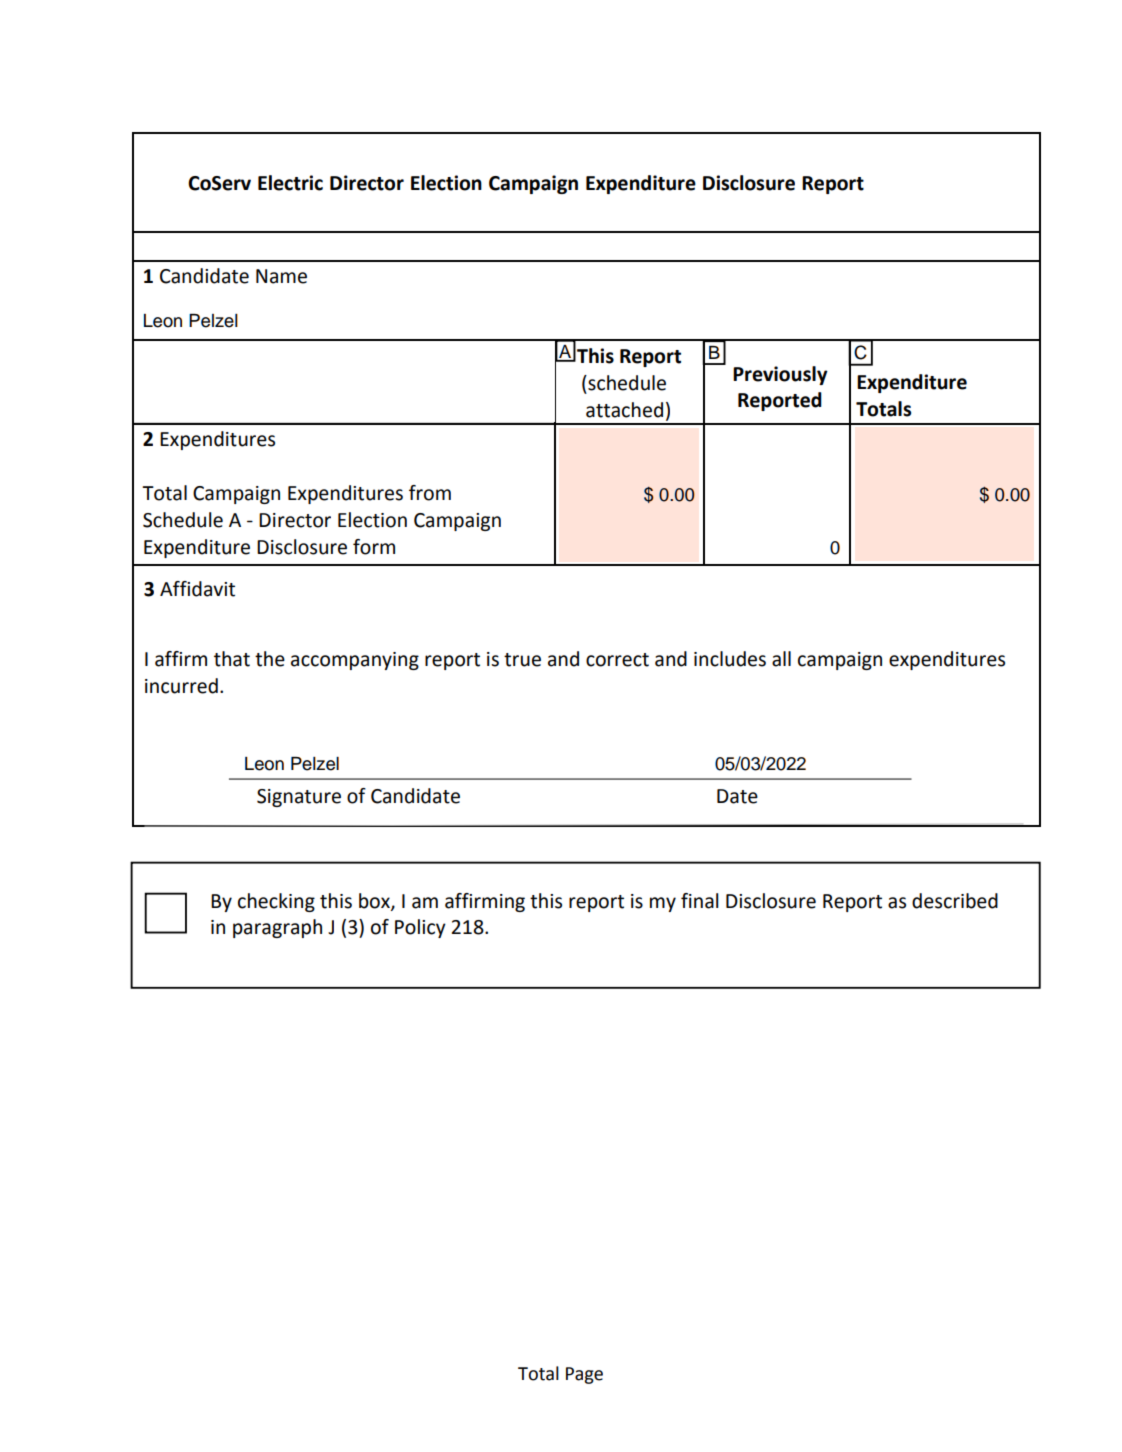 Image resolution: width=1122 pixels, height=1452 pixels. I want to click on from, so click(430, 493).
